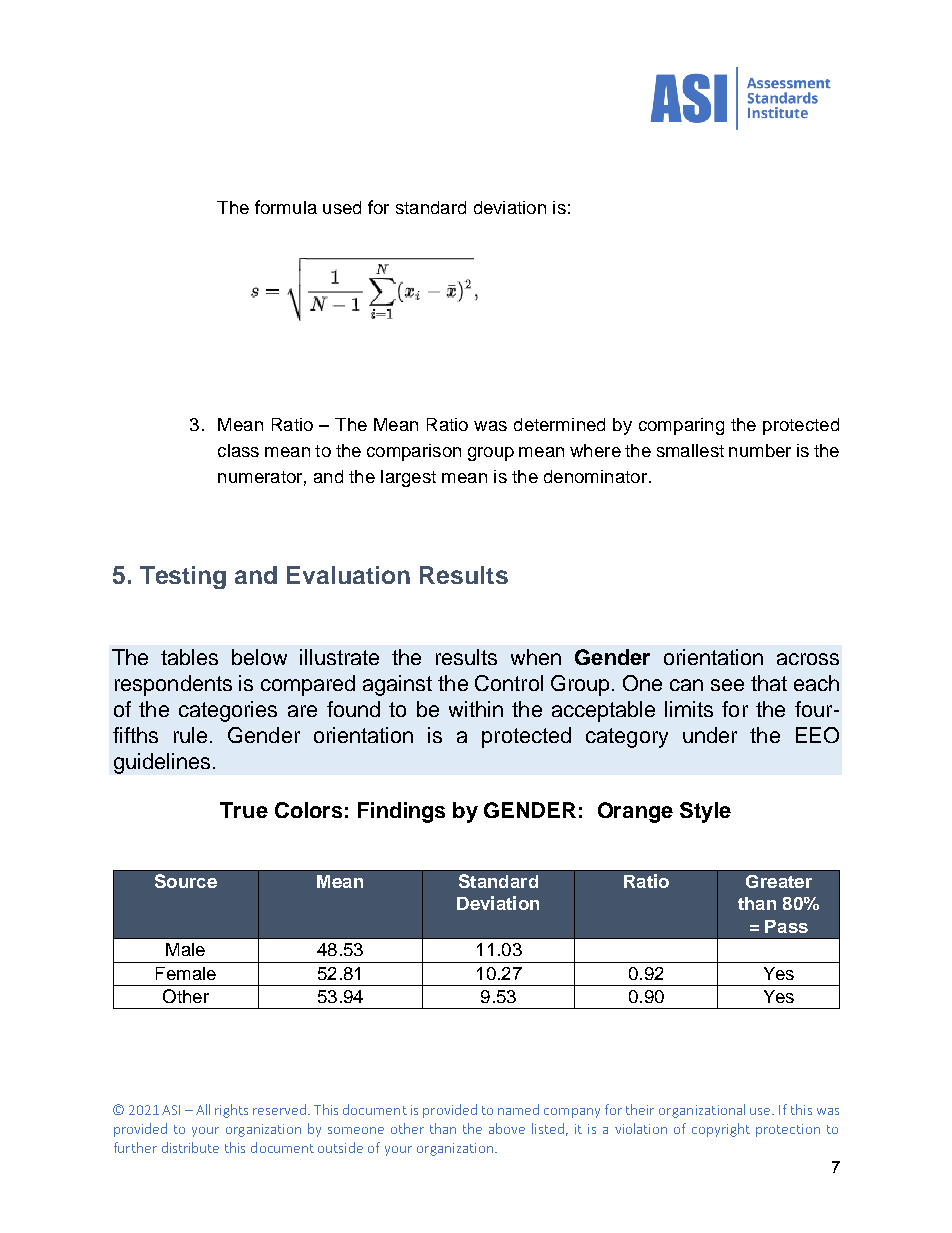 The width and height of the document is (952, 1233). I want to click on tables, so click(189, 657).
